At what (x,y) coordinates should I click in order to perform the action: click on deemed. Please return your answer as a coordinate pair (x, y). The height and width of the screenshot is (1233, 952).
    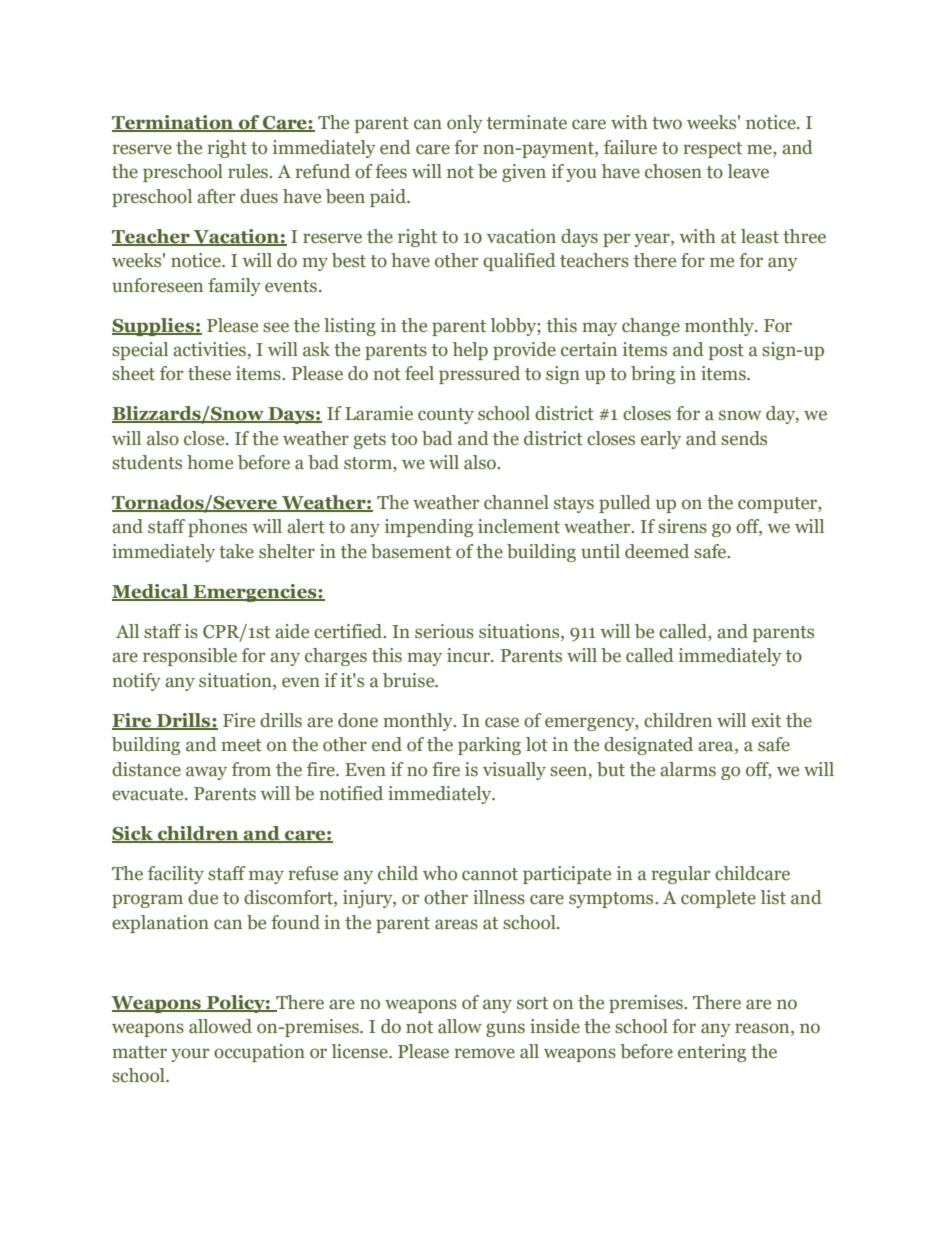
    Looking at the image, I should click on (657, 551).
